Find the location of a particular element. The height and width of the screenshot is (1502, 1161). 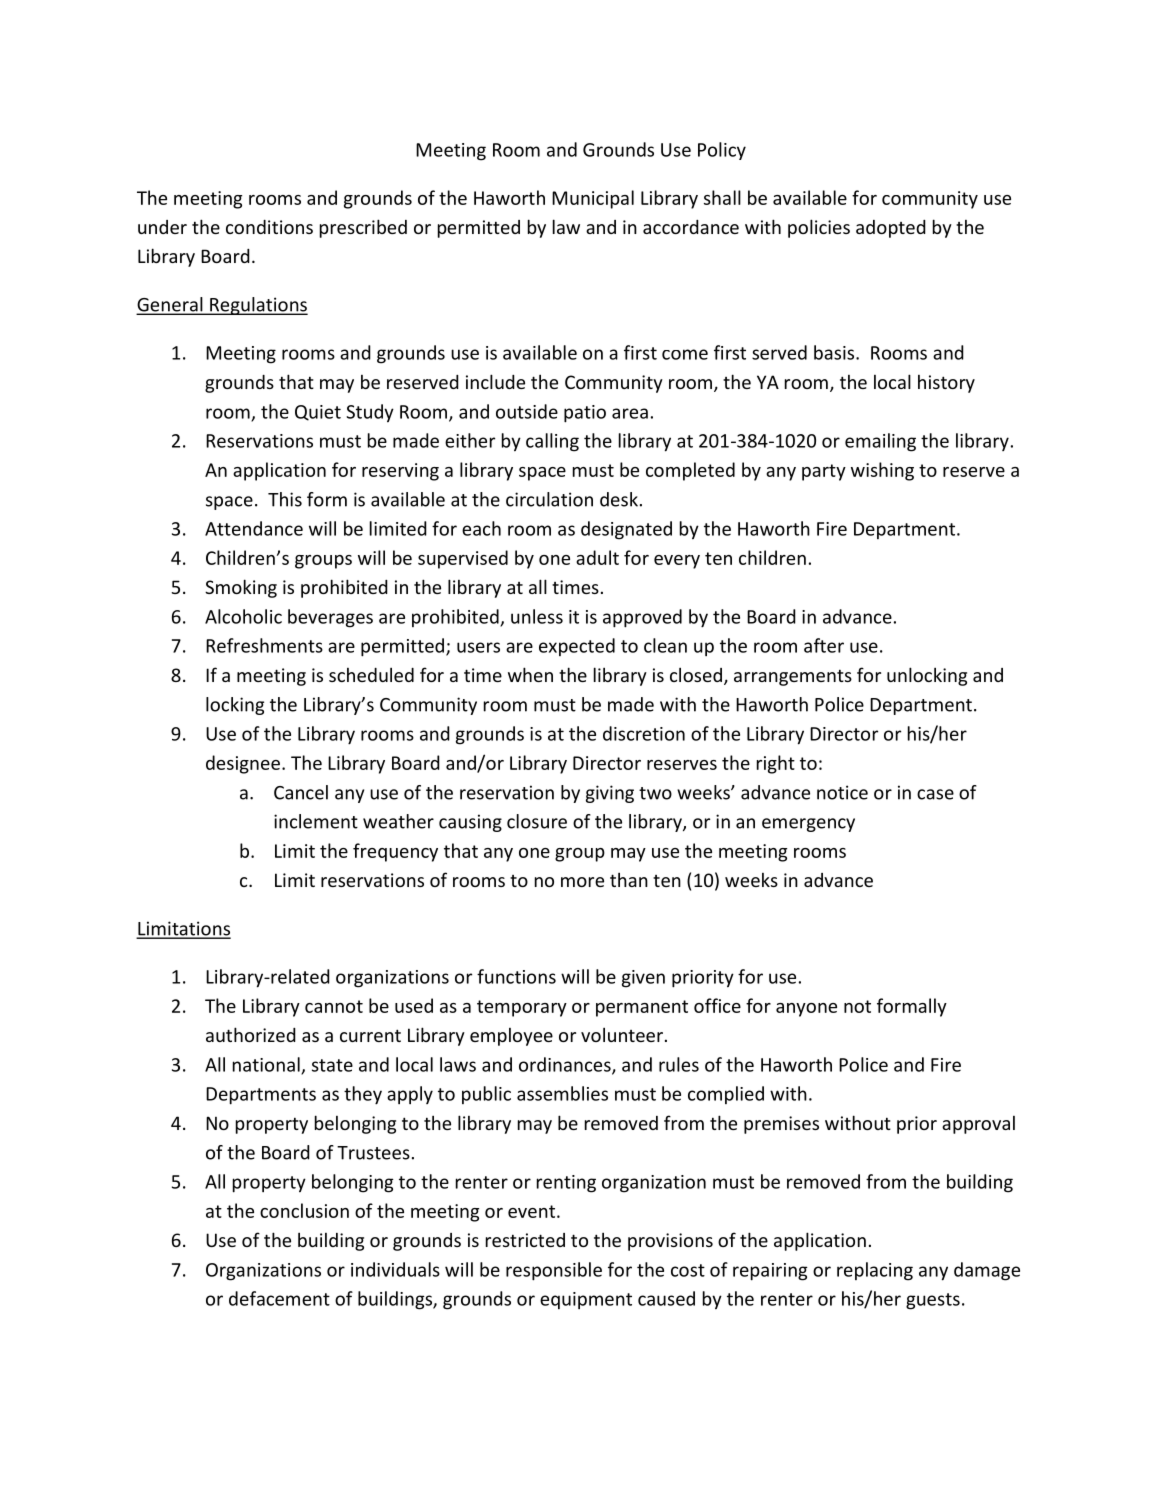

adopted is located at coordinates (891, 229).
